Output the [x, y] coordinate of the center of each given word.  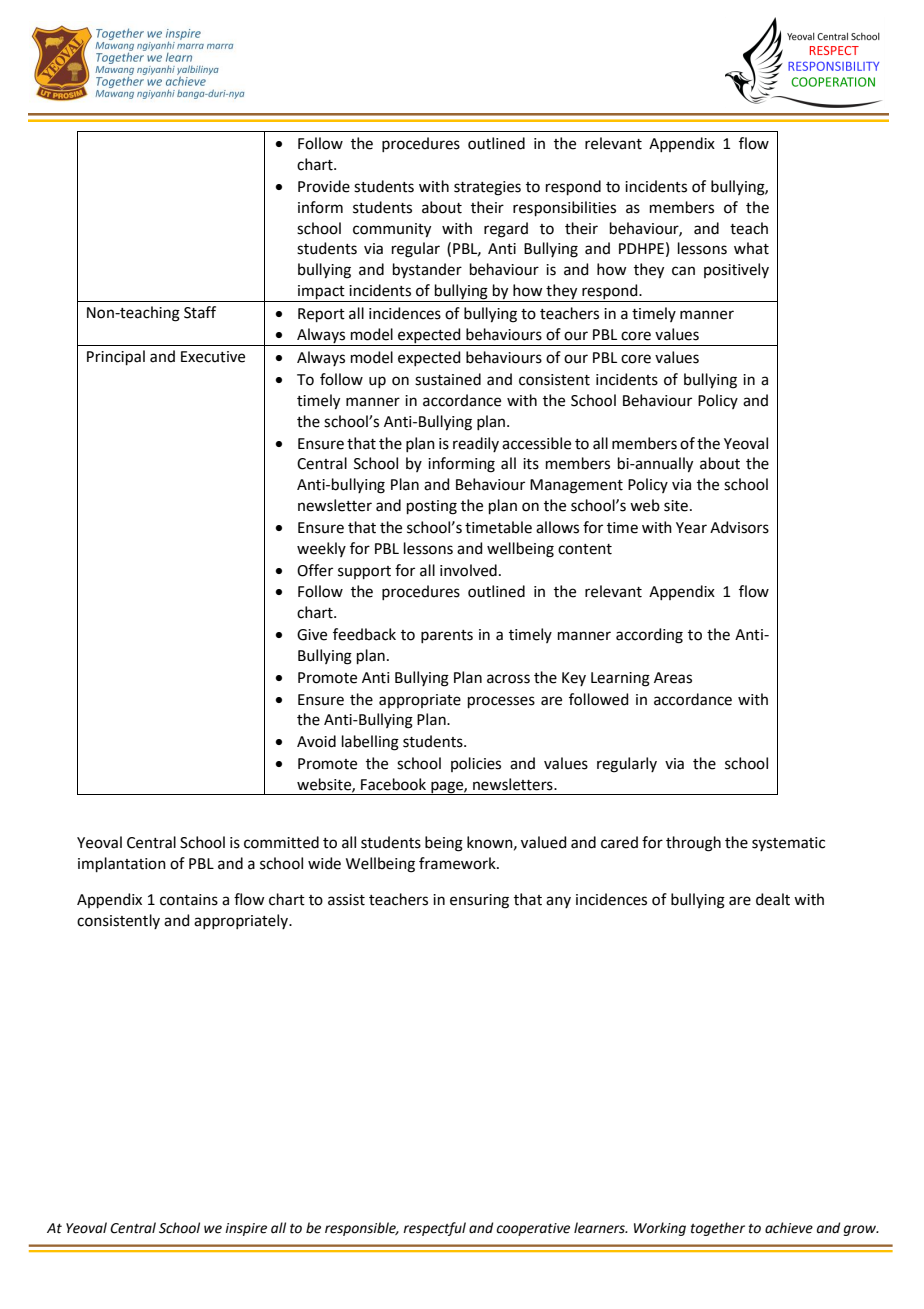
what [751, 248]
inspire [246, 1229]
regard [506, 230]
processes [501, 702]
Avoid [316, 741]
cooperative [533, 1229]
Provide [324, 186]
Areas [673, 678]
